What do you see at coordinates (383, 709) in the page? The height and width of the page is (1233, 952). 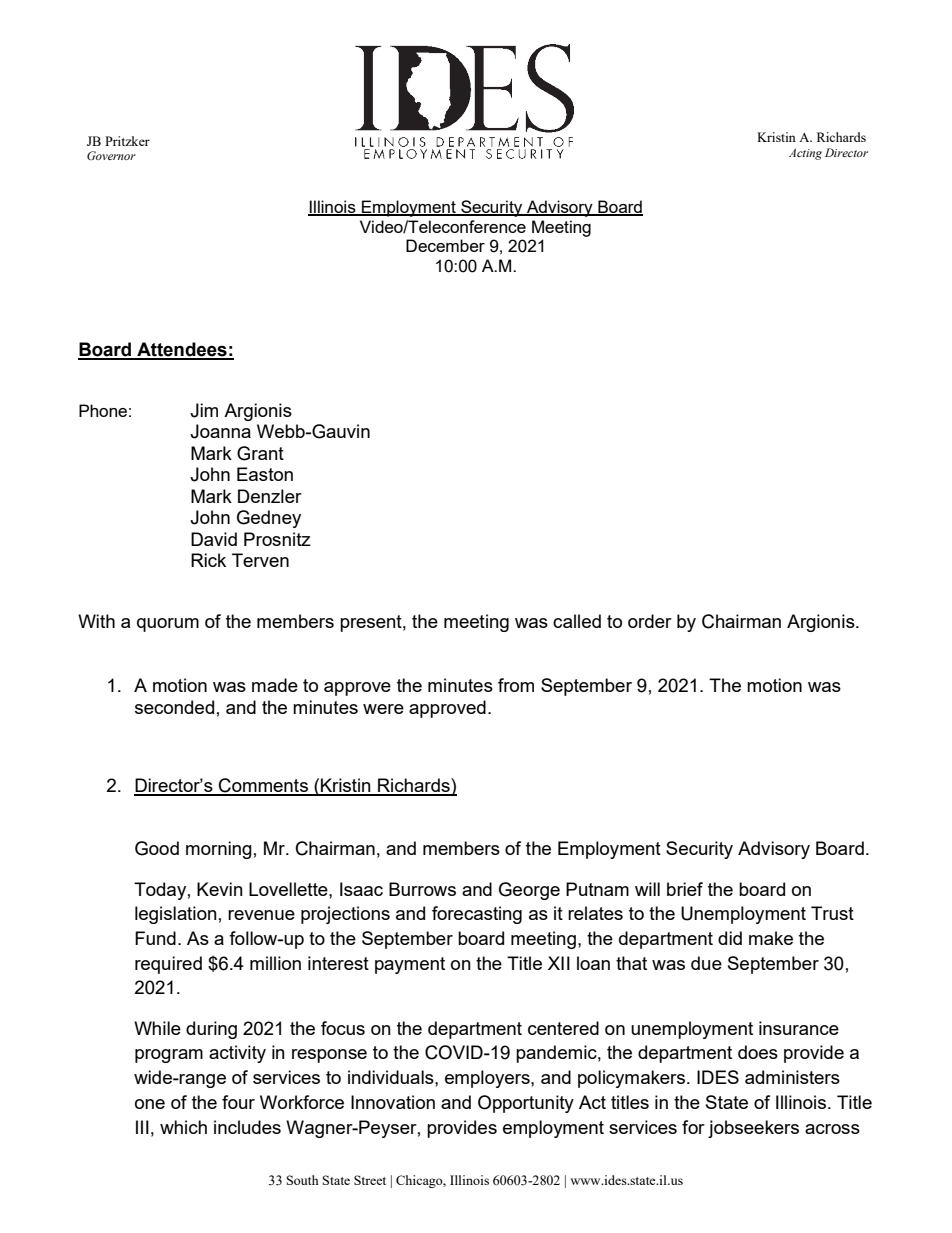 I see `were` at bounding box center [383, 709].
